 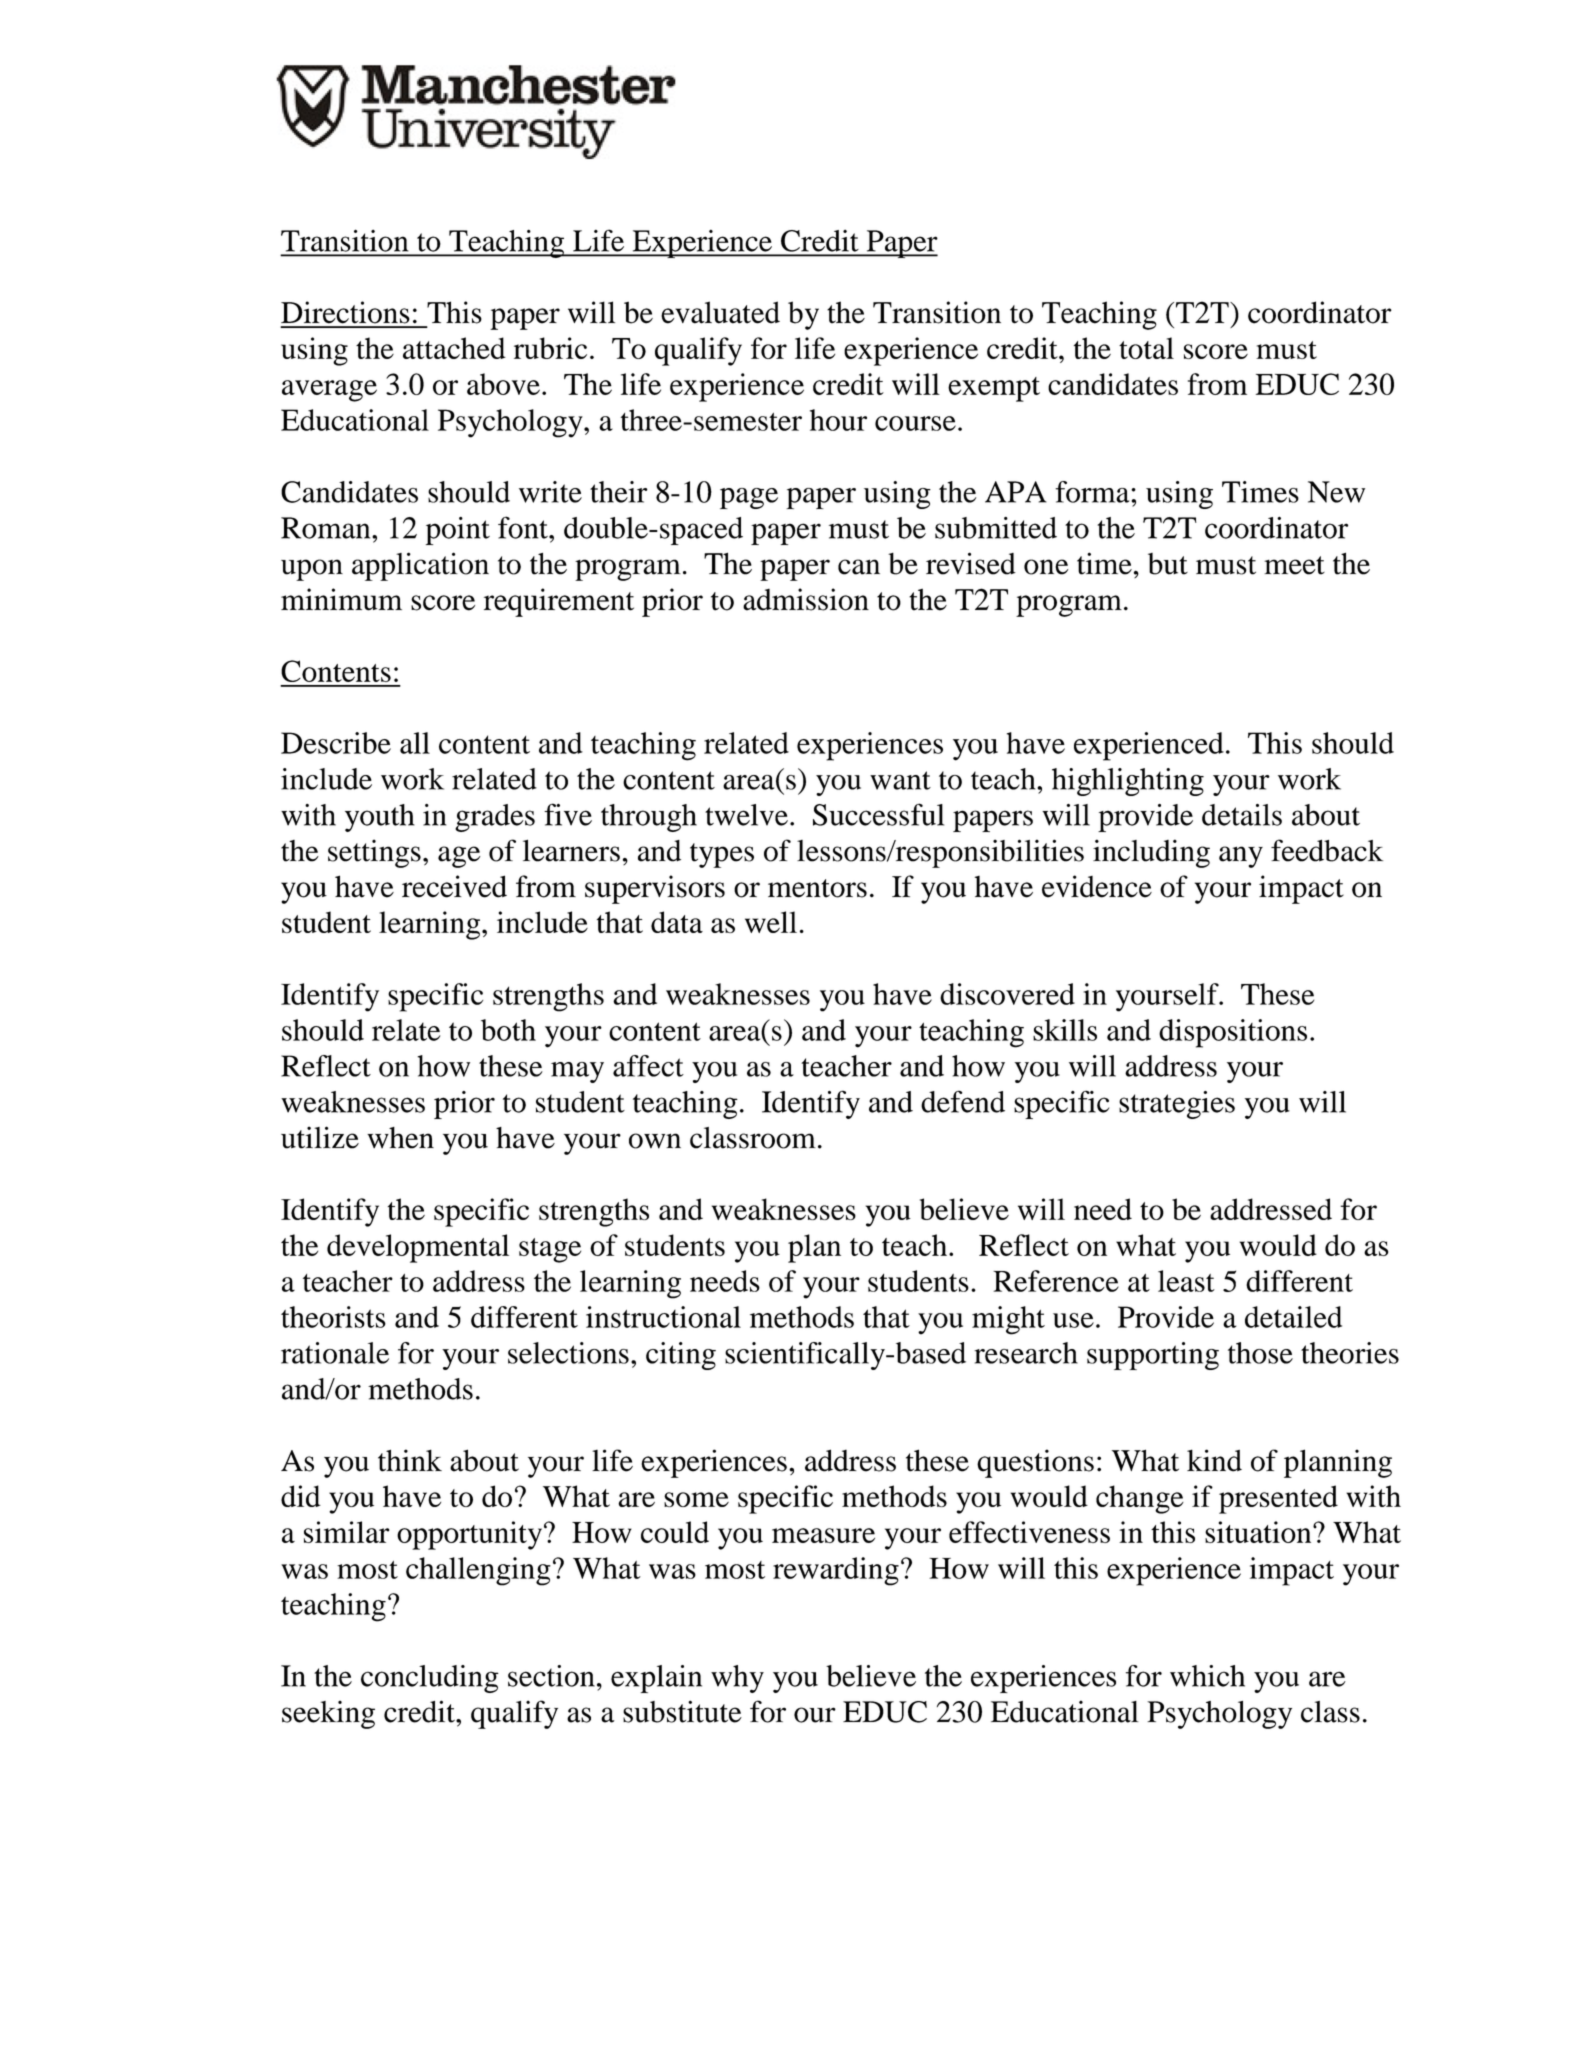 What do you see at coordinates (454, 348) in the image?
I see `attached` at bounding box center [454, 348].
